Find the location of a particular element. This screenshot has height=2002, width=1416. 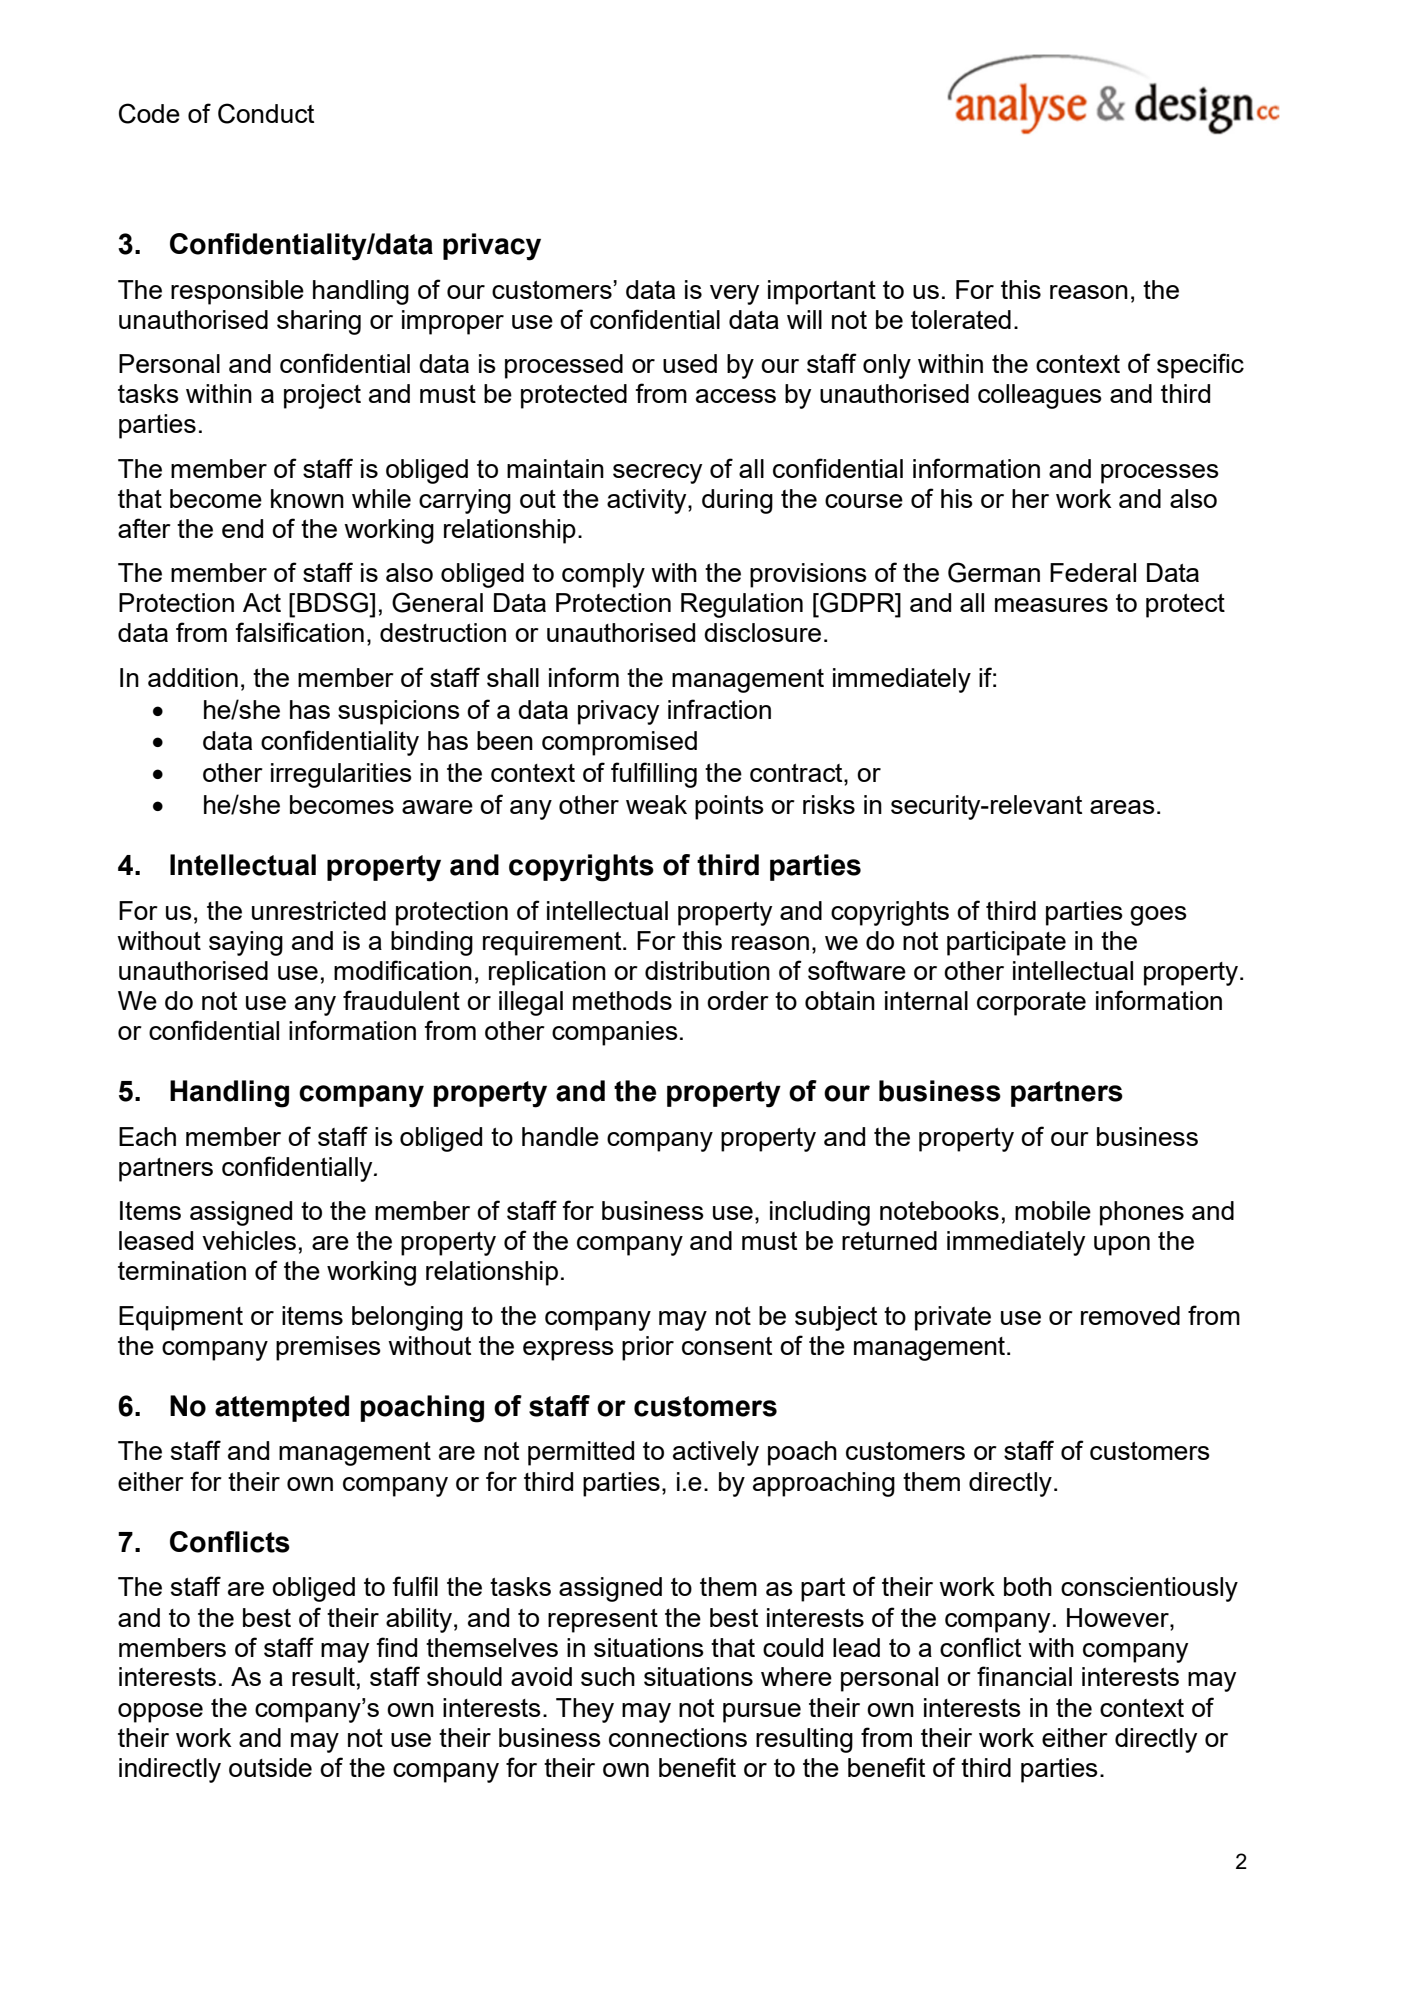

known is located at coordinates (307, 498).
